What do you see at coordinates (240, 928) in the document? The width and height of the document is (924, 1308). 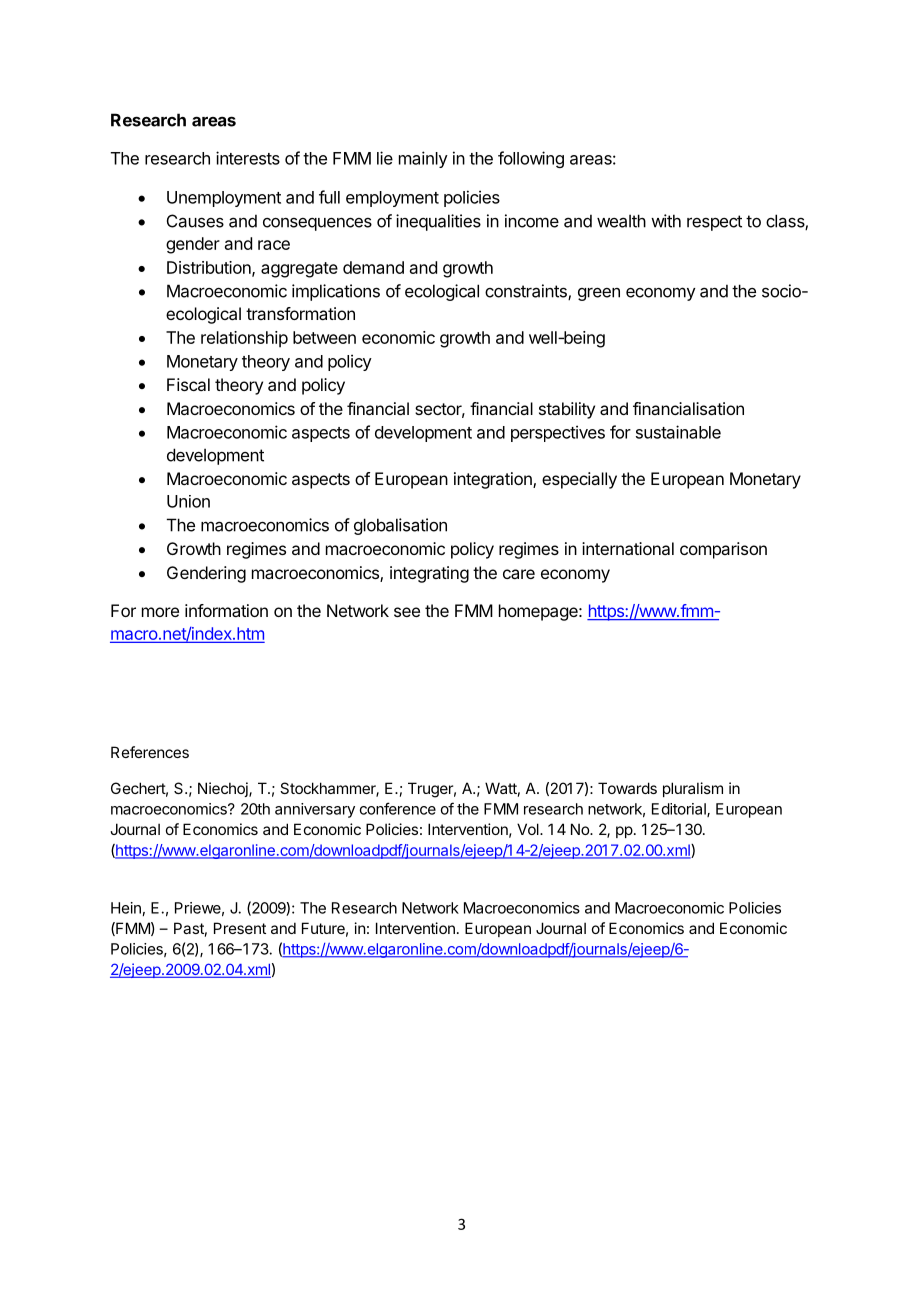 I see `Present` at bounding box center [240, 928].
